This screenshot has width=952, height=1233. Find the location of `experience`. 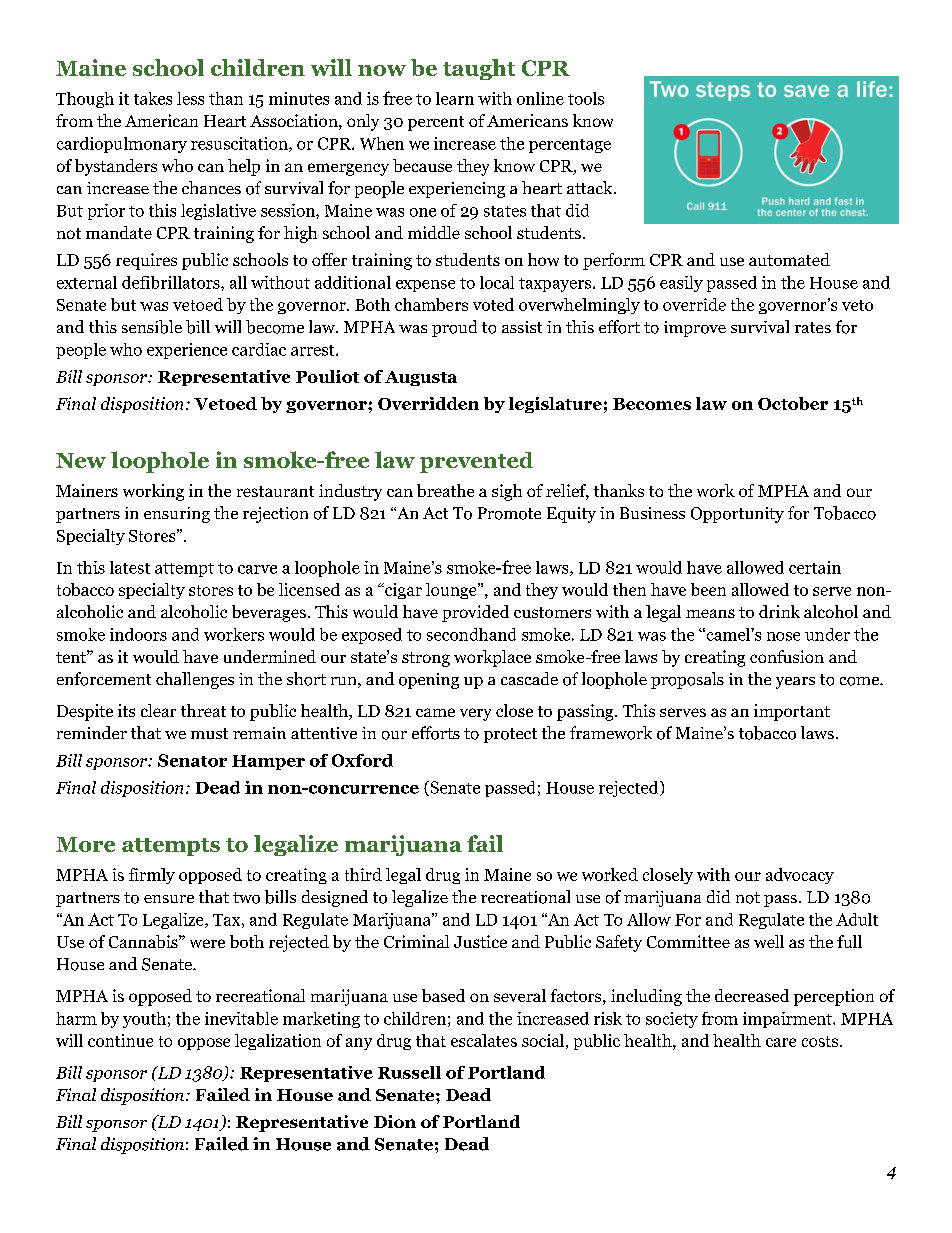

experience is located at coordinates (187, 351).
